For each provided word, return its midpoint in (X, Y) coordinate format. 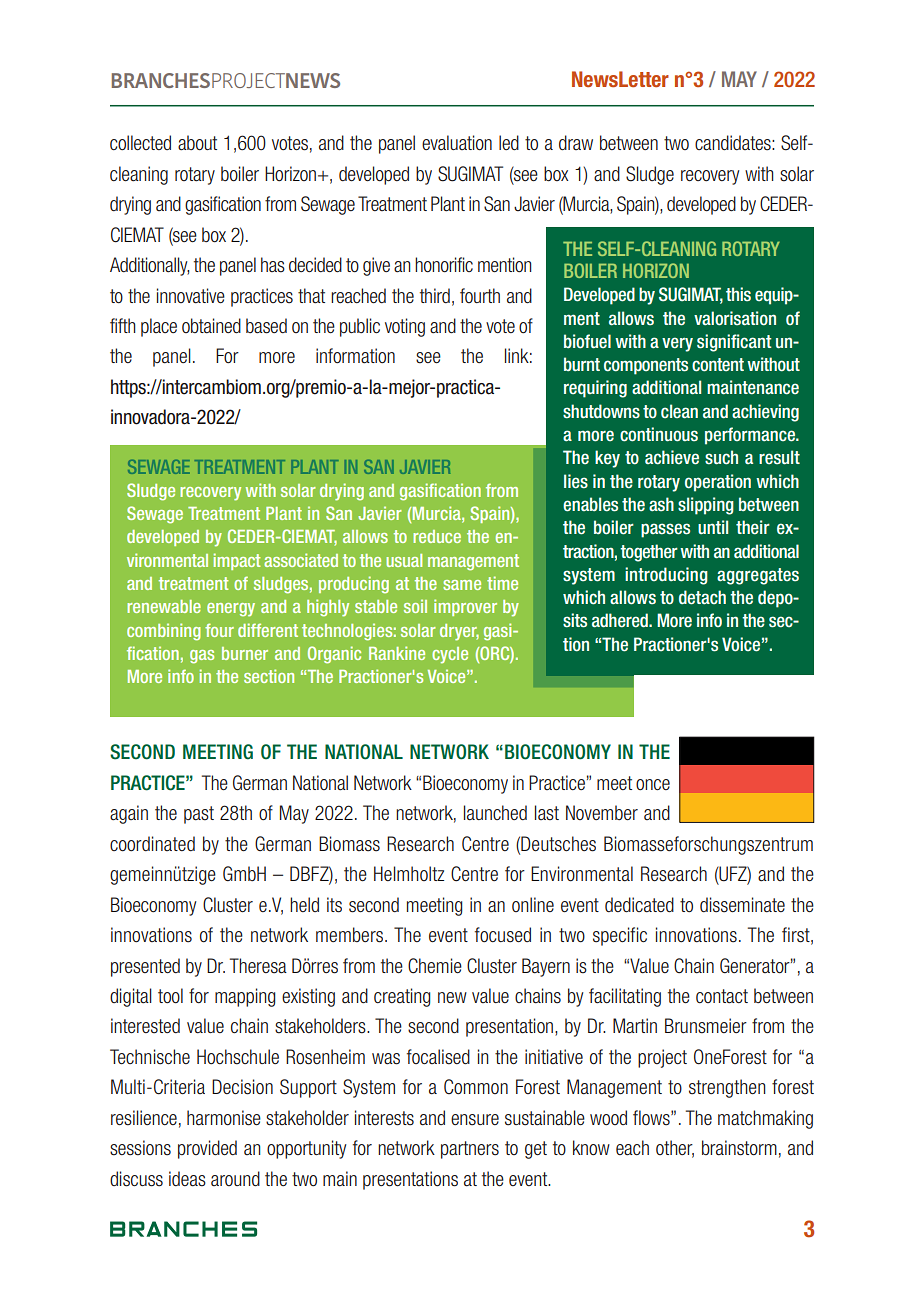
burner (245, 653)
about (197, 143)
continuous (659, 434)
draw (576, 143)
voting (405, 327)
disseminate (742, 905)
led (509, 143)
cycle (450, 655)
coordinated (152, 844)
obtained (211, 326)
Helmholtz (409, 873)
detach (702, 597)
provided (207, 1149)
